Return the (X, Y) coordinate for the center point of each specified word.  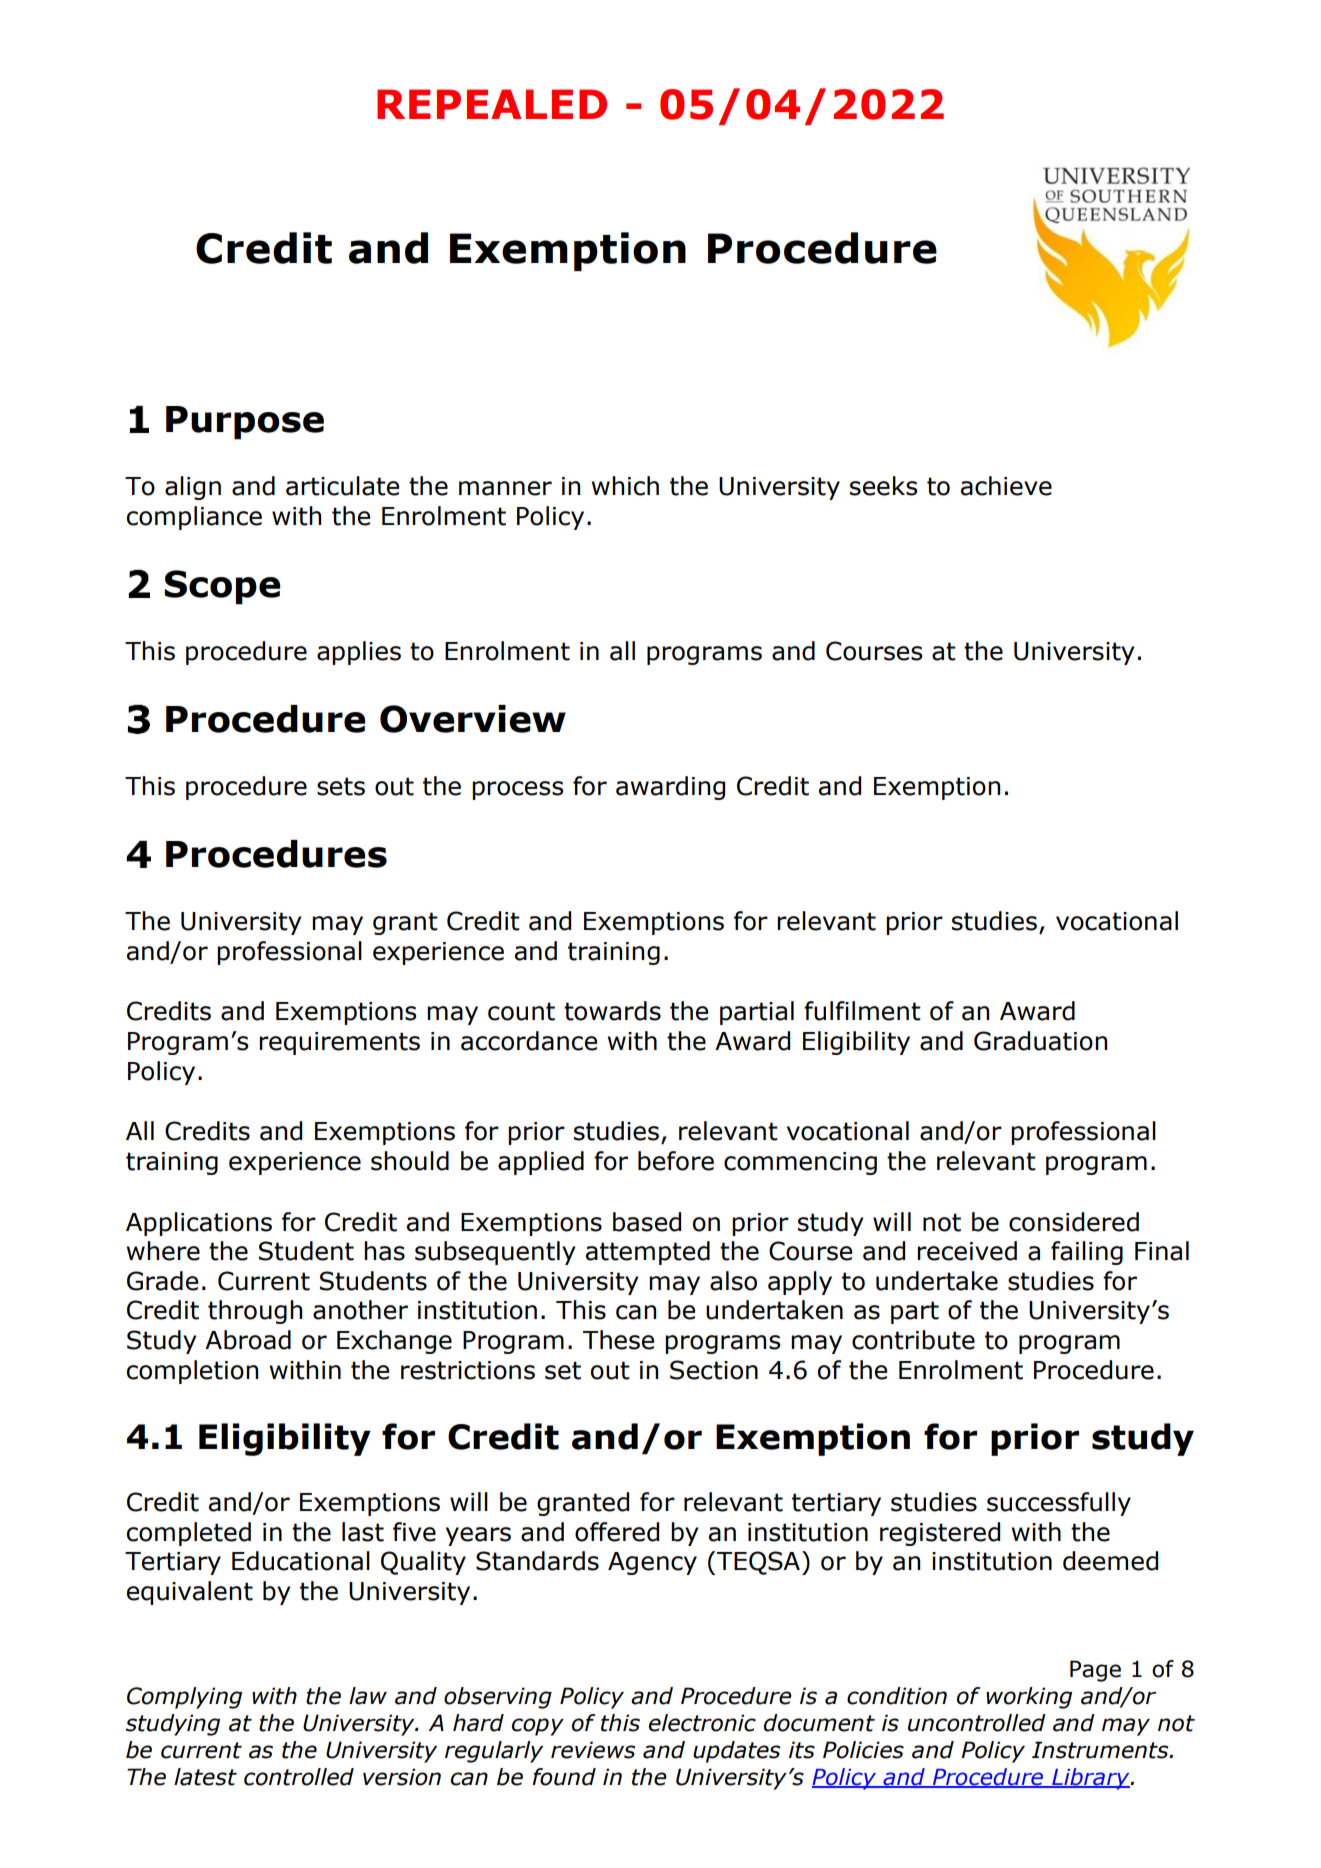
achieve (1006, 486)
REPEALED (492, 104)
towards (612, 1011)
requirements (339, 1043)
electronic (702, 1723)
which (625, 486)
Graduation (1040, 1041)
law (368, 1696)
